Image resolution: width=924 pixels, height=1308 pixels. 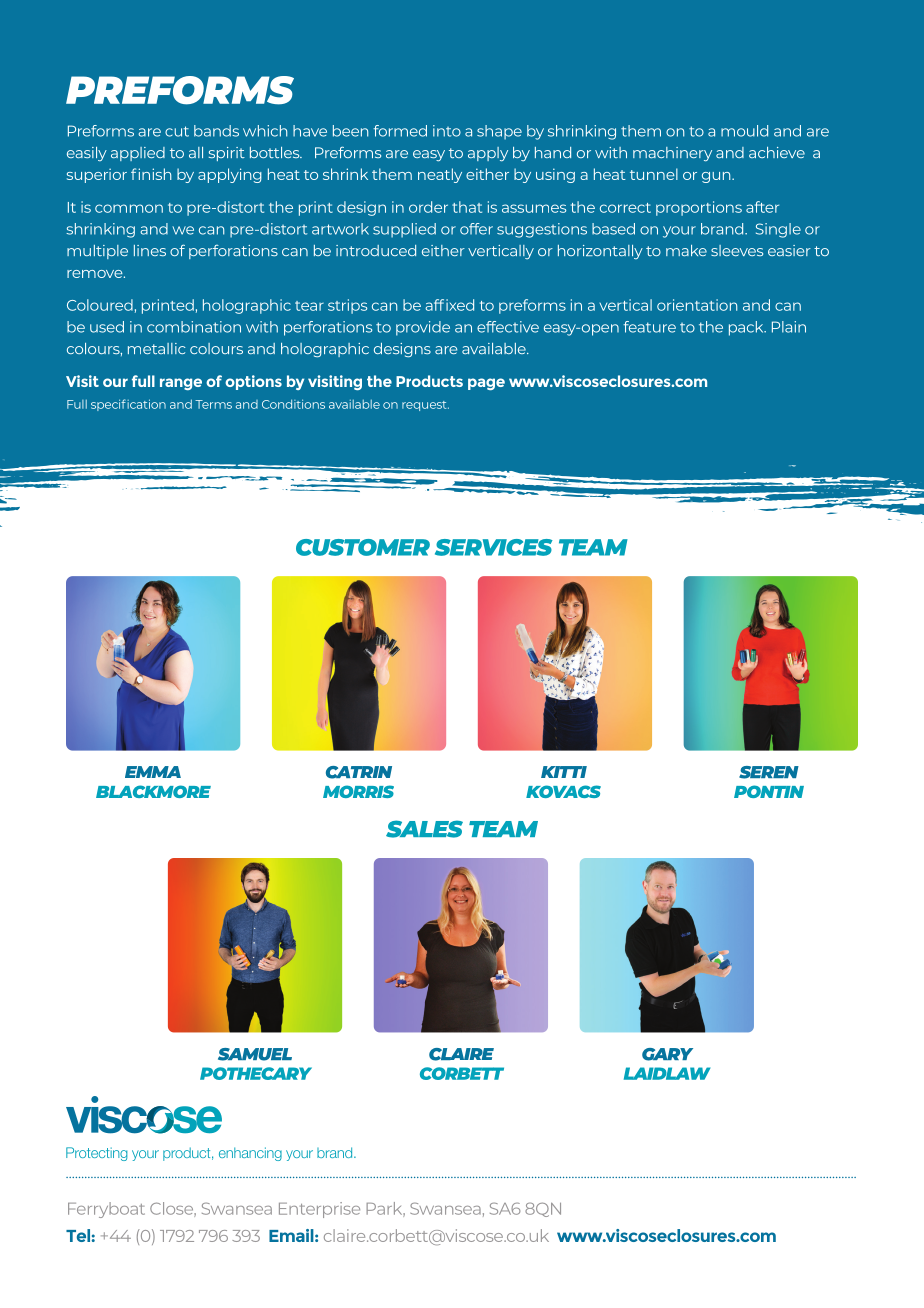 What do you see at coordinates (424, 829) in the screenshot?
I see `SALES` at bounding box center [424, 829].
